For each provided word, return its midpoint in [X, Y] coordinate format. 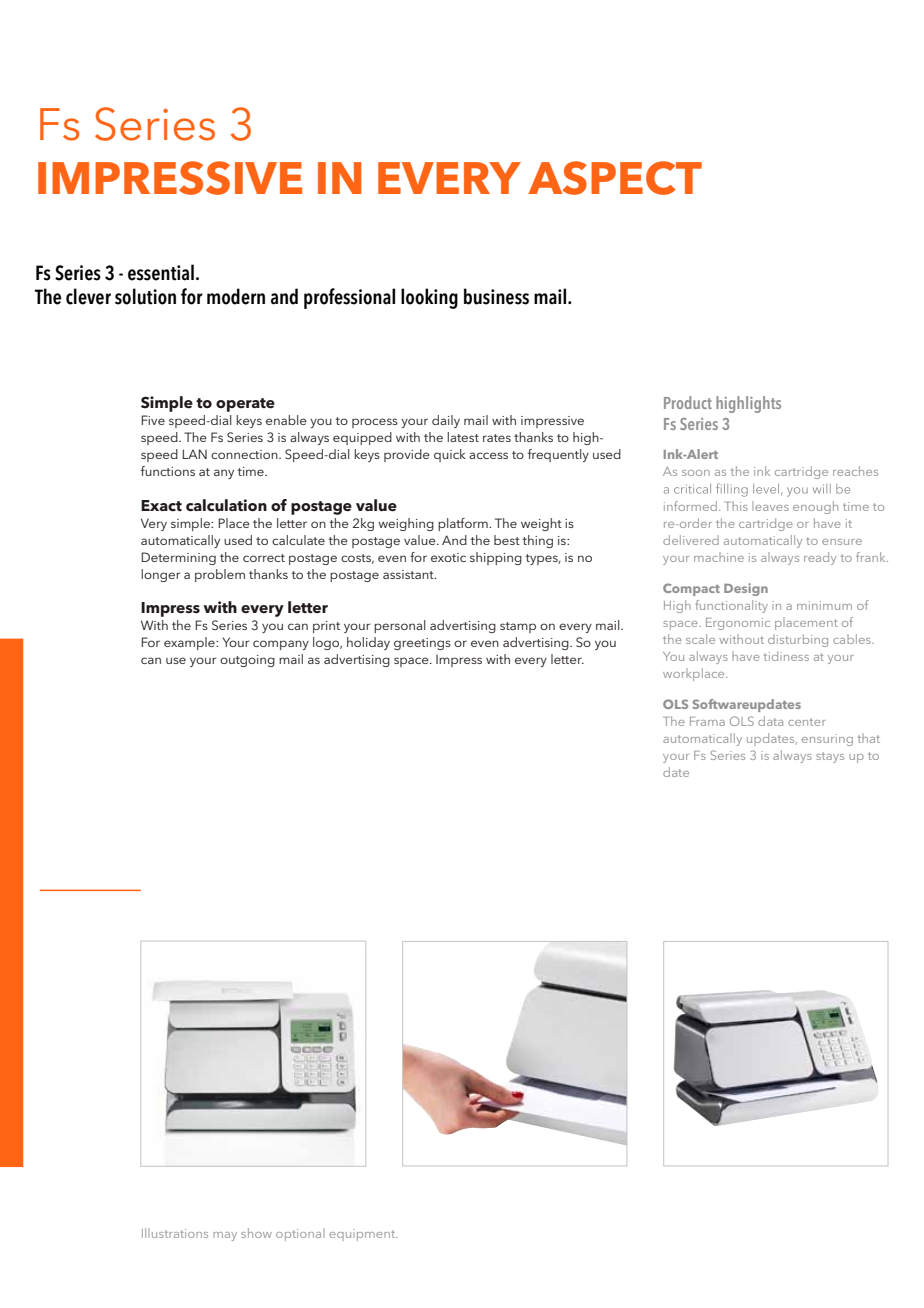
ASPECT [615, 178]
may [225, 1236]
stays [830, 757]
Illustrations [175, 1233]
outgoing [247, 661]
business [496, 296]
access [488, 455]
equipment [363, 1235]
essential [161, 272]
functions [168, 471]
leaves [770, 506]
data [770, 721]
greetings [422, 644]
